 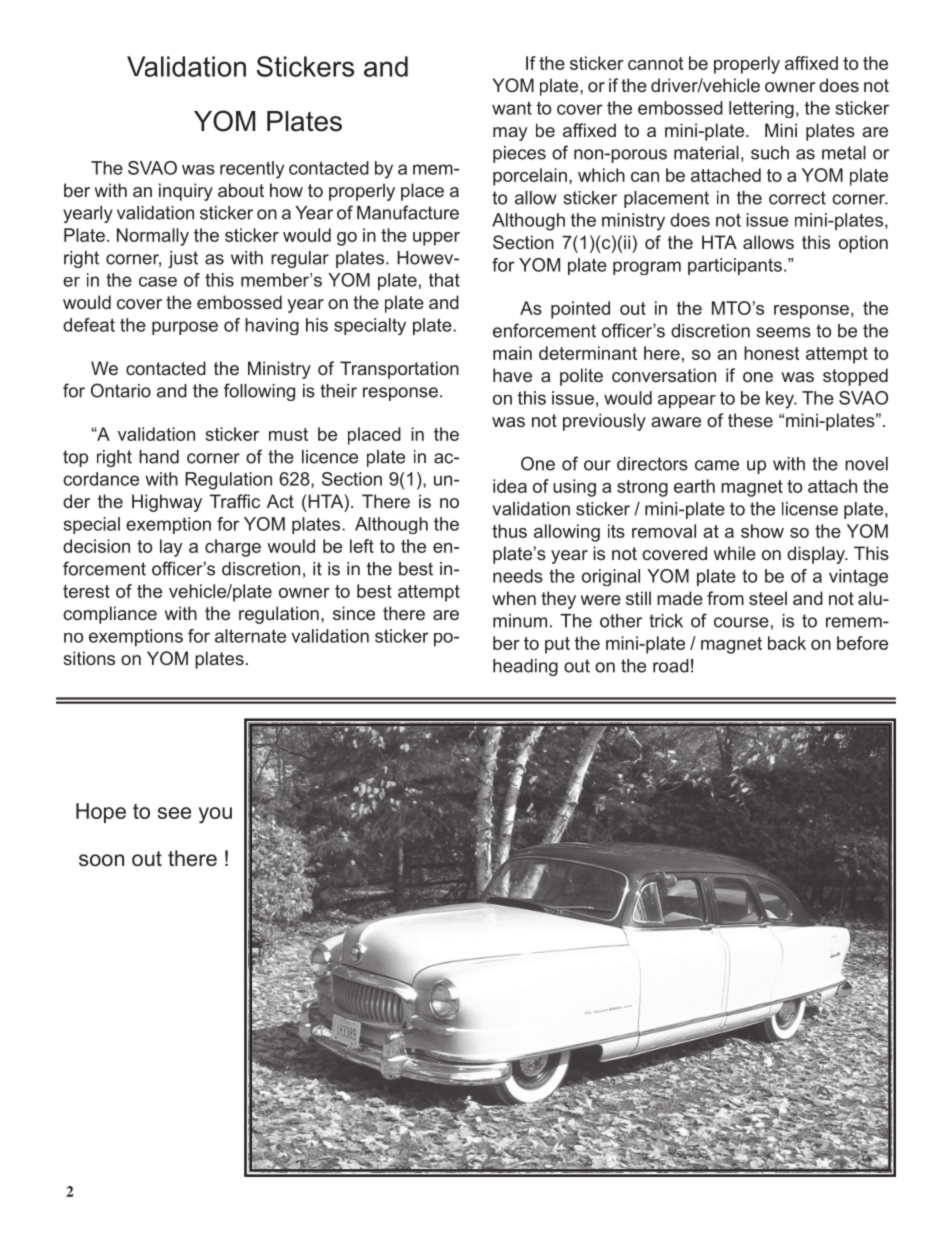 What do you see at coordinates (252, 170) in the screenshot?
I see `recently` at bounding box center [252, 170].
